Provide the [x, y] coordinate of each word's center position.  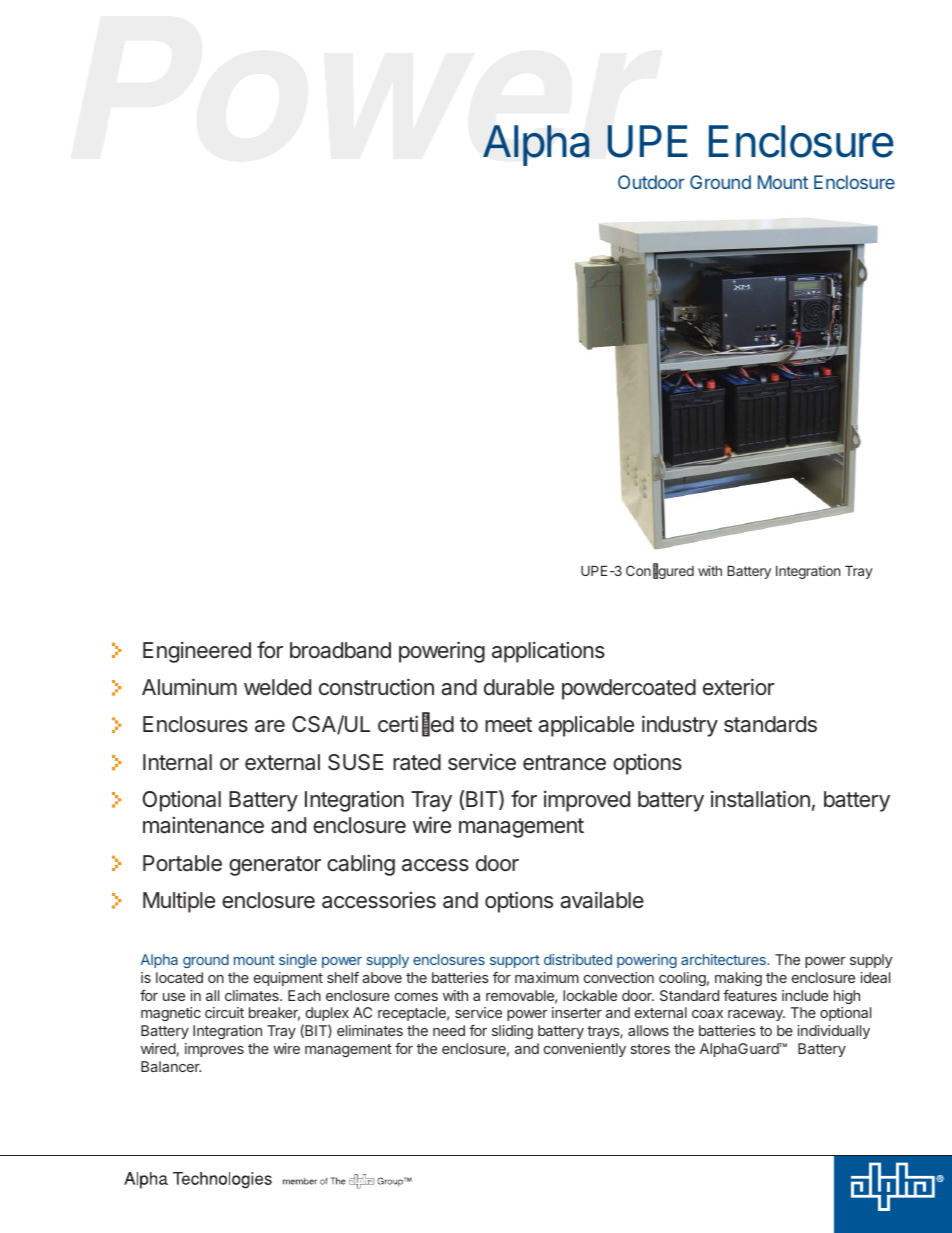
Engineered [197, 652]
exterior [738, 687]
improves [214, 1050]
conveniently [585, 1050]
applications [548, 652]
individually [834, 1032]
